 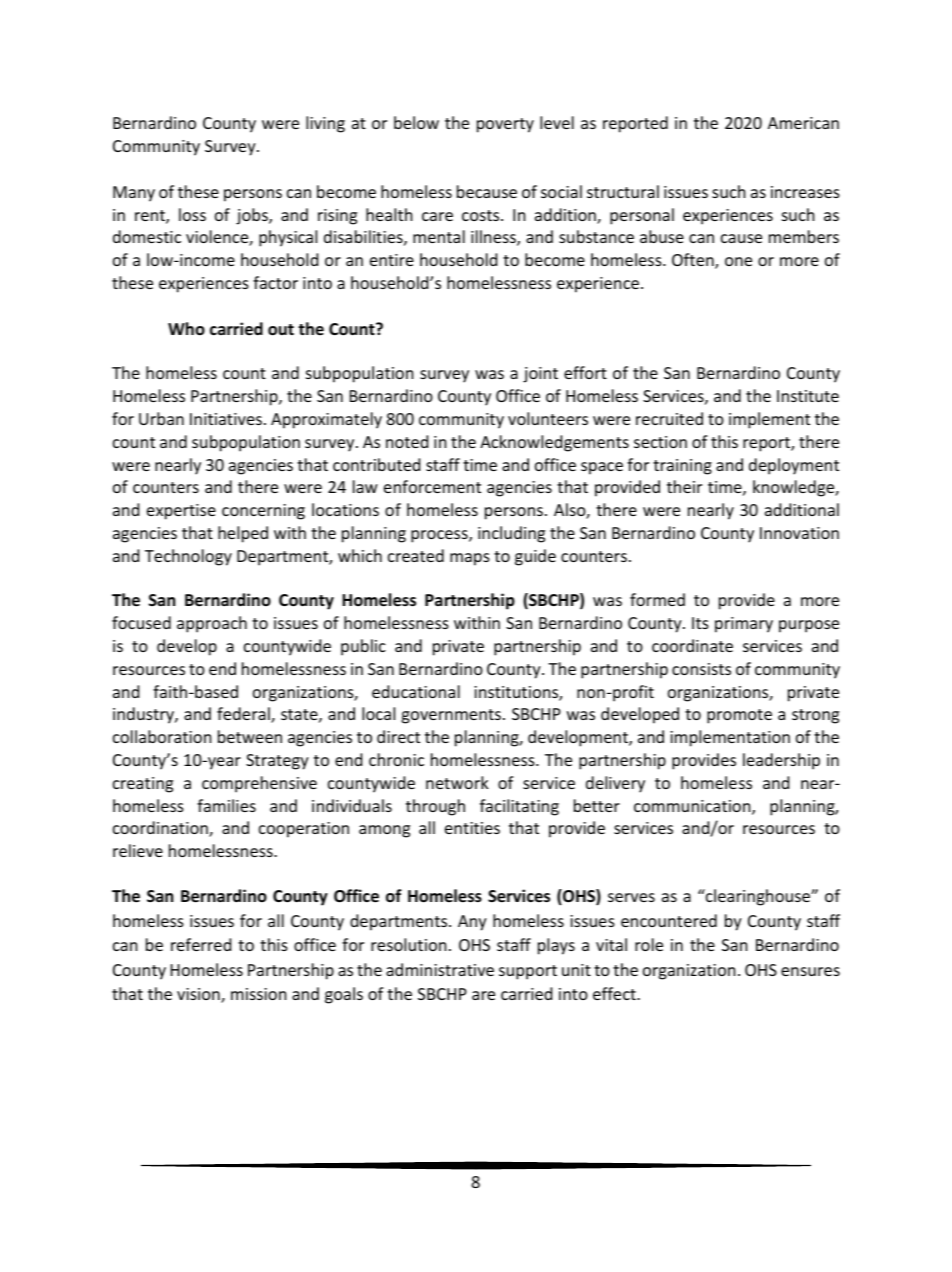 I want to click on Technology, so click(x=188, y=557).
